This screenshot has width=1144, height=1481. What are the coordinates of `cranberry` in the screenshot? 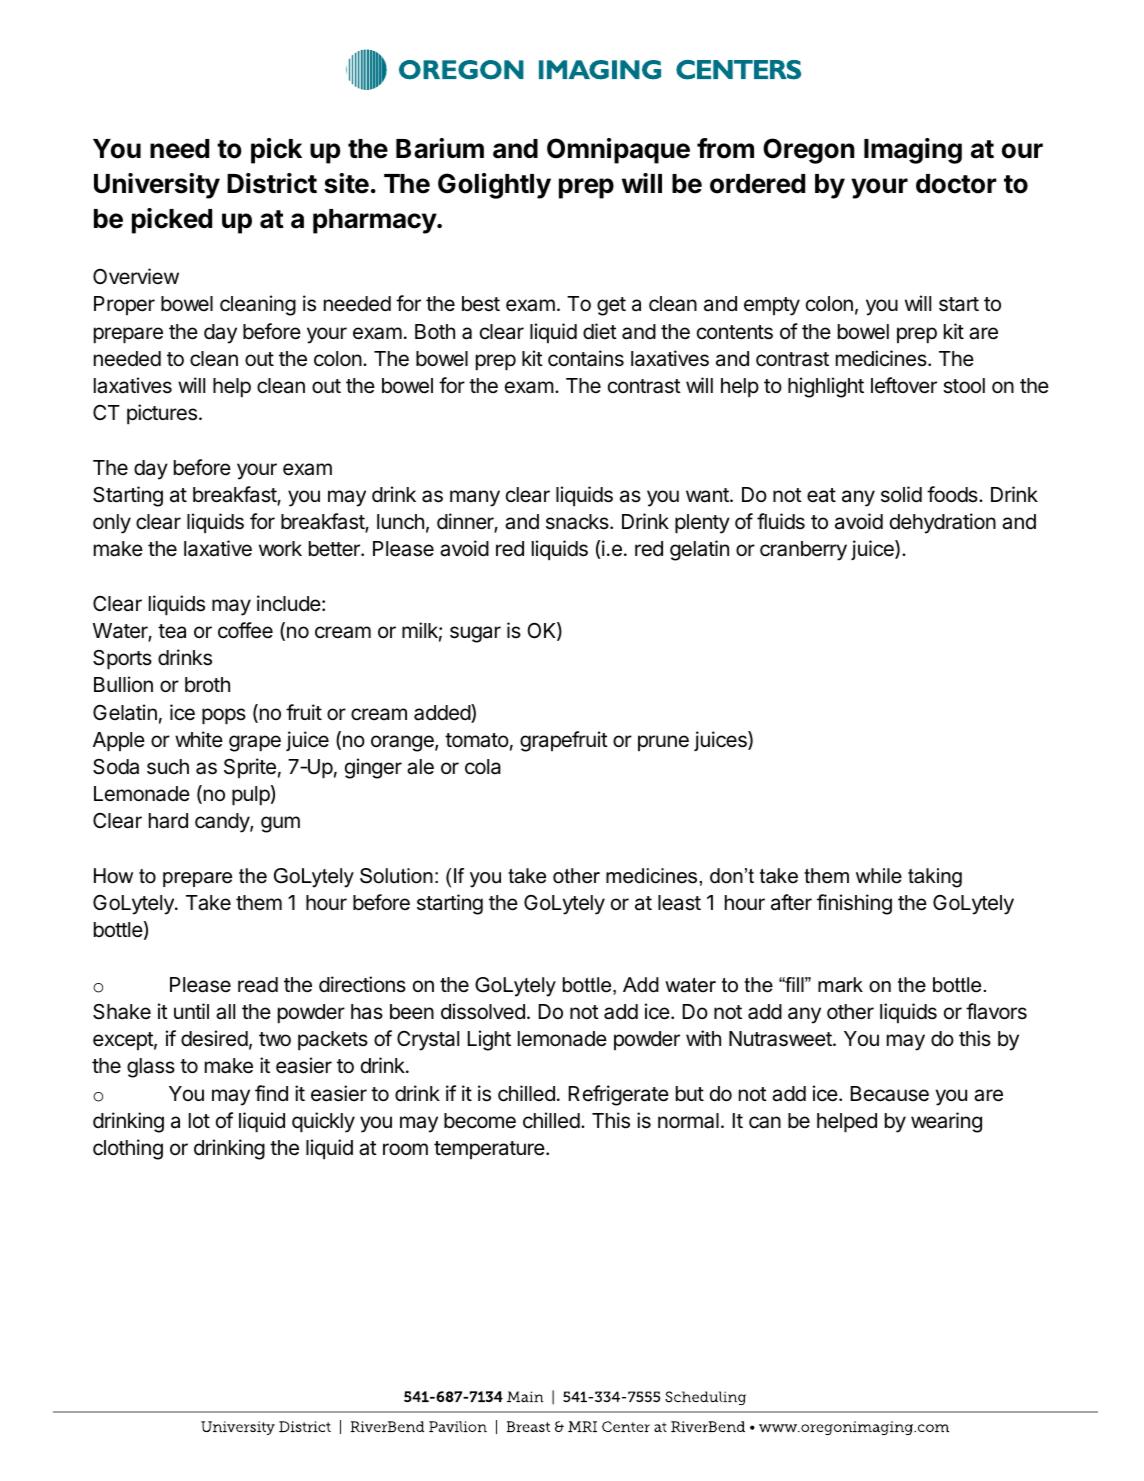 It's located at (803, 551).
